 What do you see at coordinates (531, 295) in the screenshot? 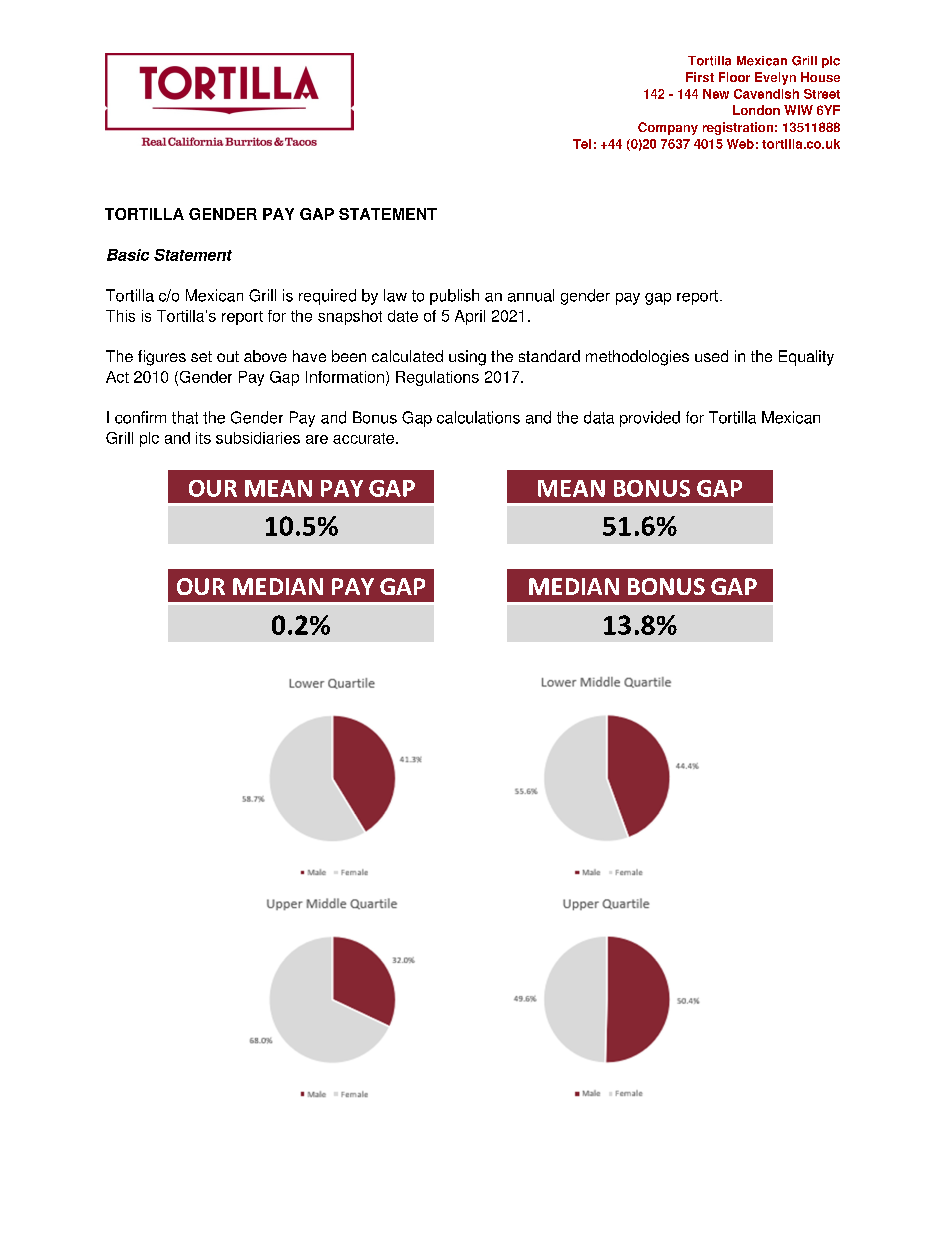
I see `annual` at bounding box center [531, 295].
